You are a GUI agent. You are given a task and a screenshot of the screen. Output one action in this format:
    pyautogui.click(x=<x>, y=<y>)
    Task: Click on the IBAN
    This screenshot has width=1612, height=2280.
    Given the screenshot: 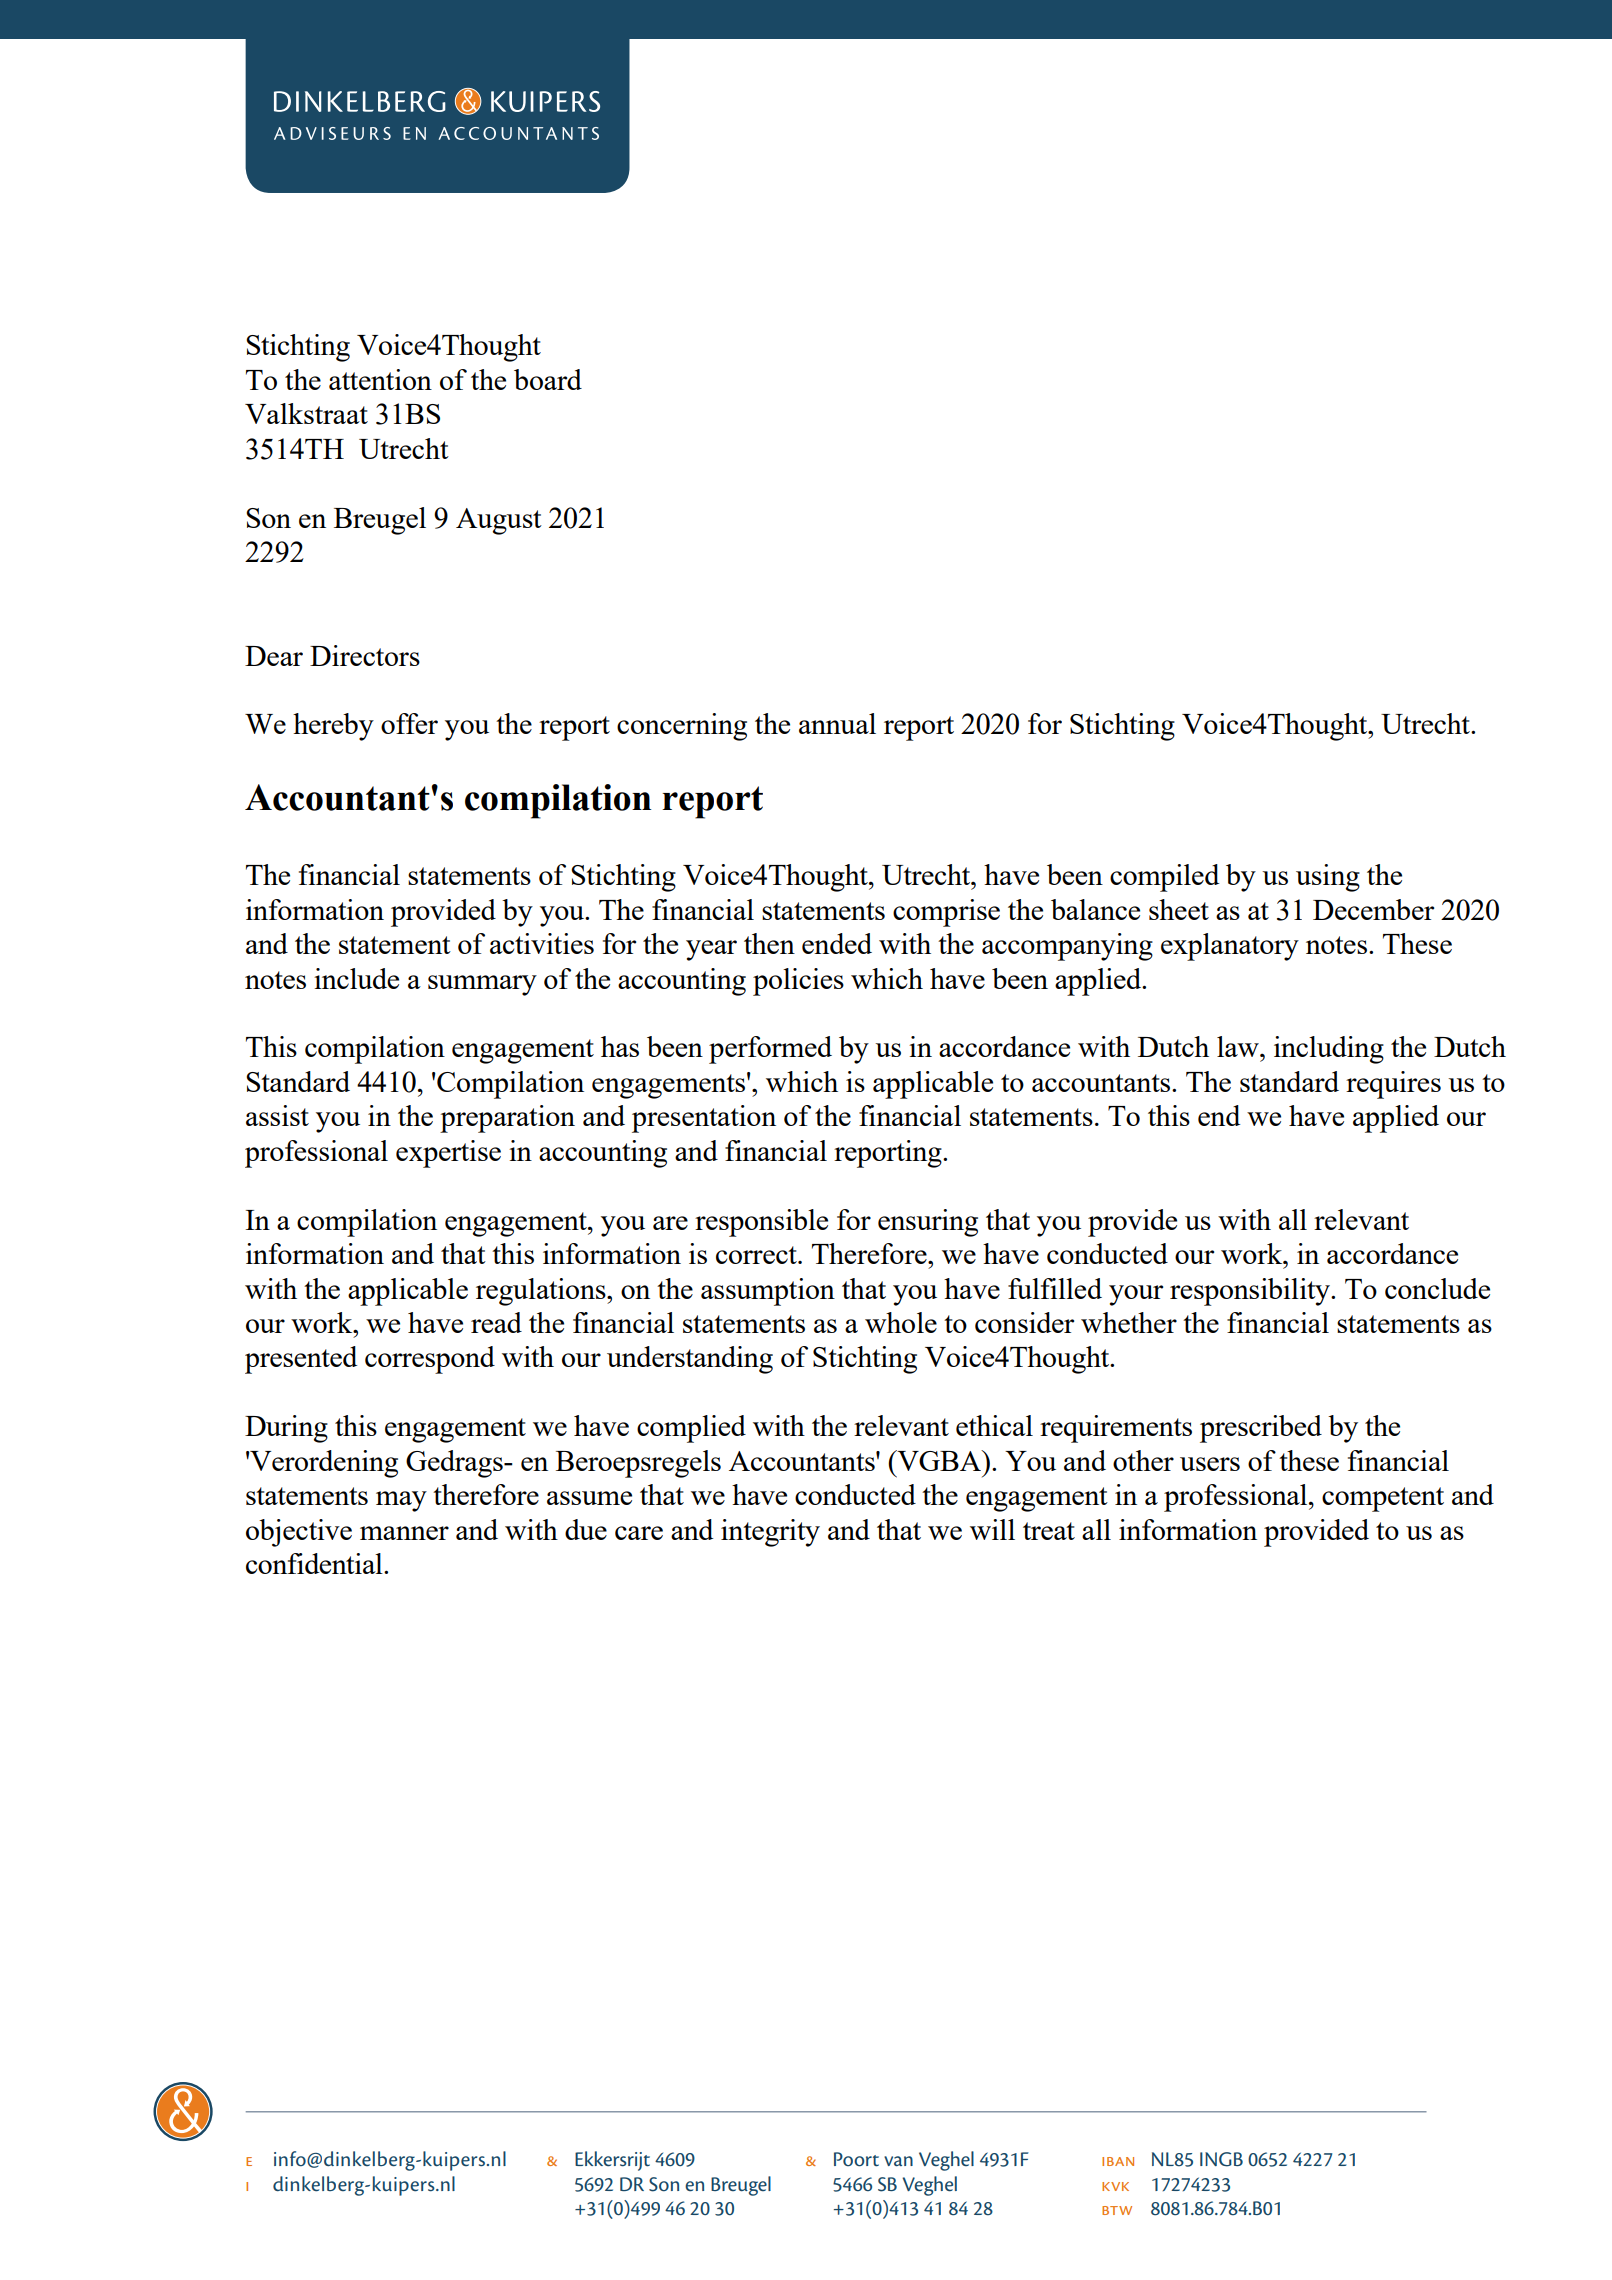 What is the action you would take?
    pyautogui.click(x=1118, y=2161)
